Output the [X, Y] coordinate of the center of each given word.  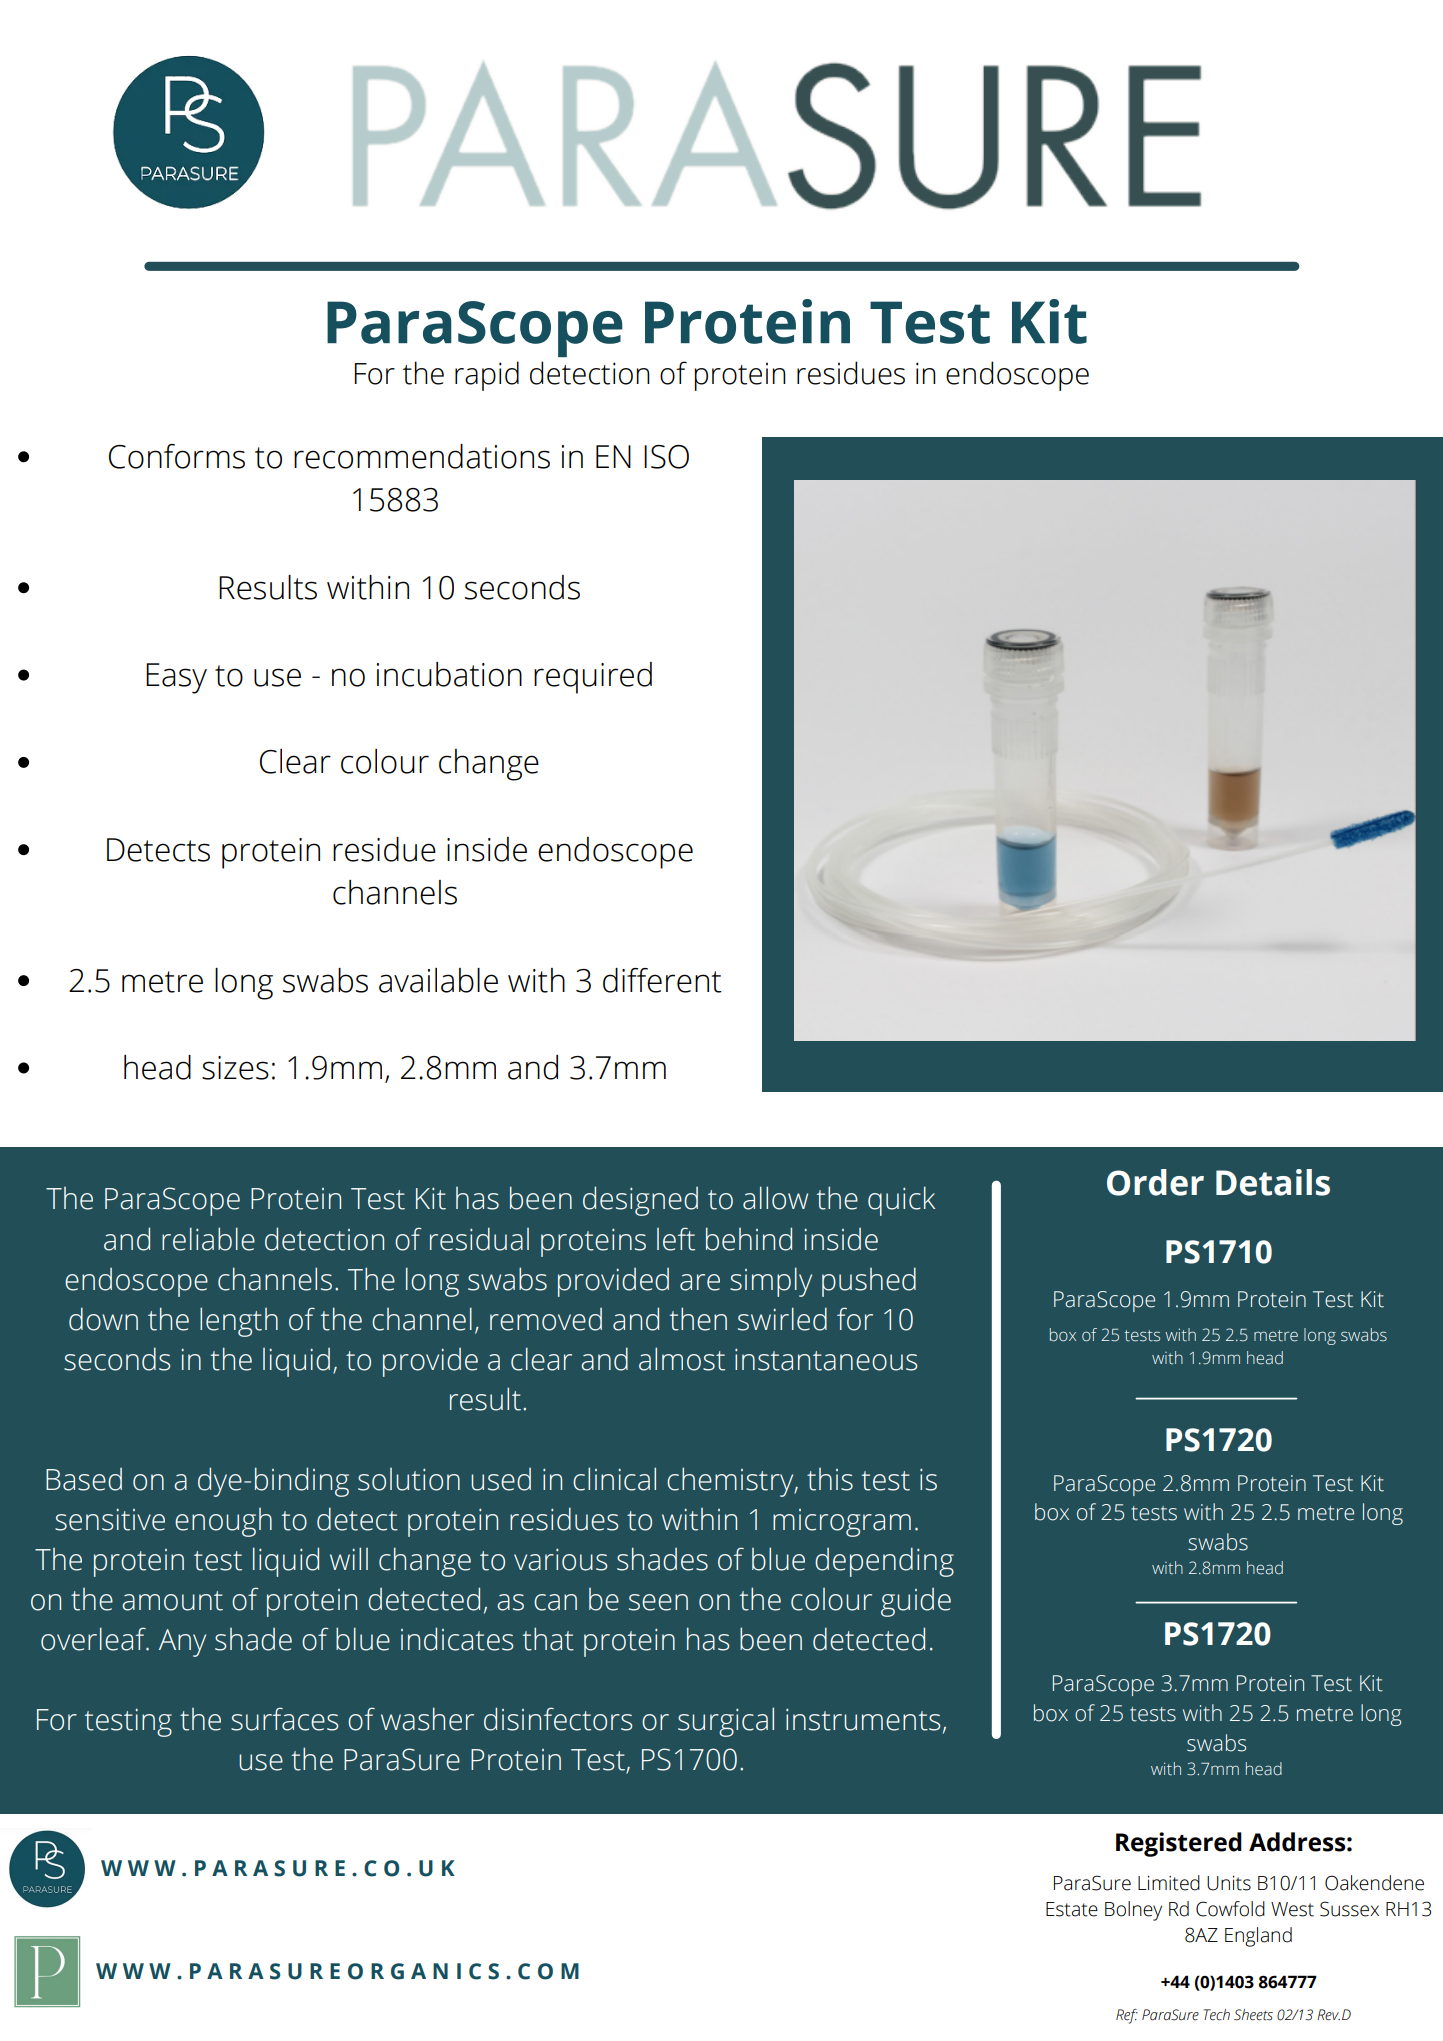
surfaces [284, 1719]
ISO [666, 457]
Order [1155, 1182]
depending [884, 1562]
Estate [1072, 1909]
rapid [487, 376]
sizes [235, 1068]
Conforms [177, 456]
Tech [1217, 2015]
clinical [614, 1479]
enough [223, 1522]
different [662, 980]
